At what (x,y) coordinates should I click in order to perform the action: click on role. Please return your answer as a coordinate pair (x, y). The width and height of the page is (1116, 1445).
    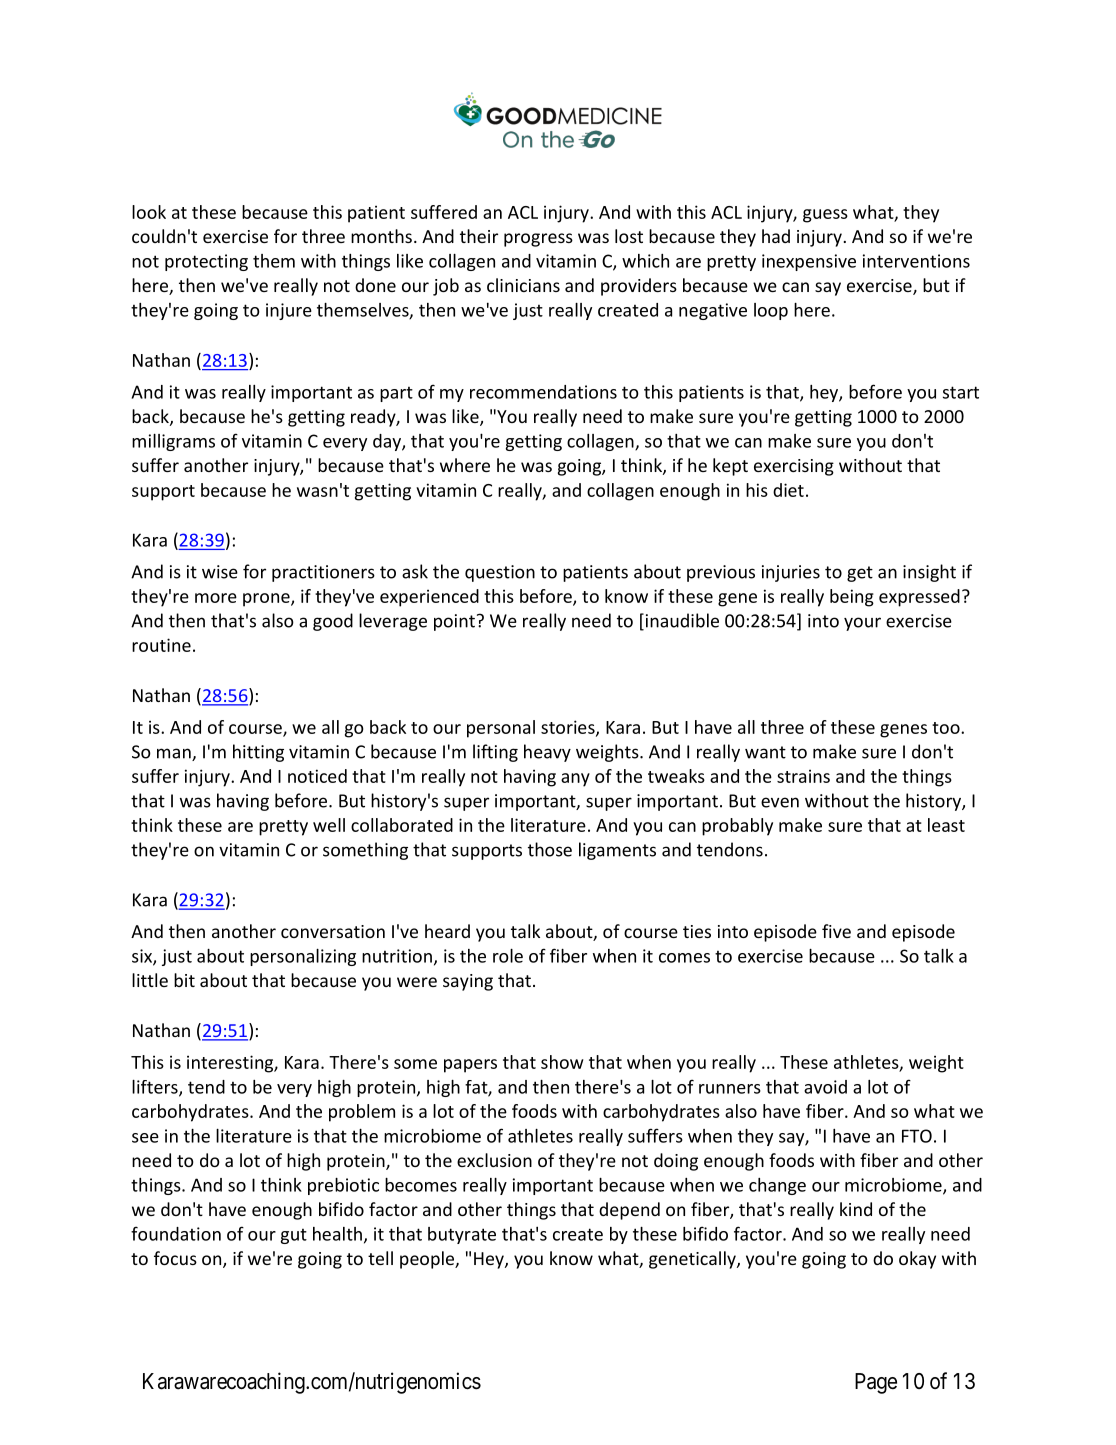
    Looking at the image, I should click on (508, 956).
